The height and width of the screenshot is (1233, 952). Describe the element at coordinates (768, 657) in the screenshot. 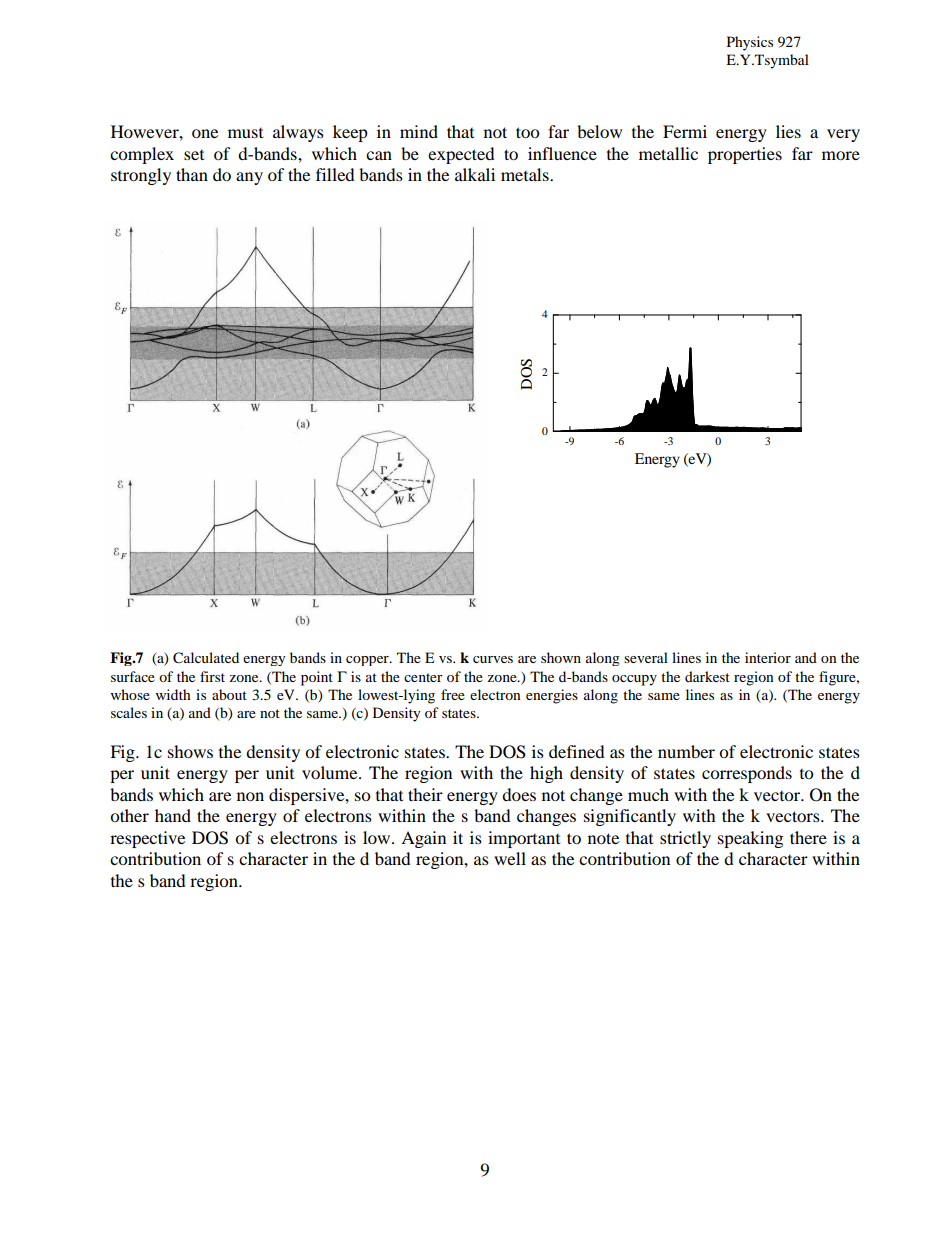

I see `interior` at that location.
